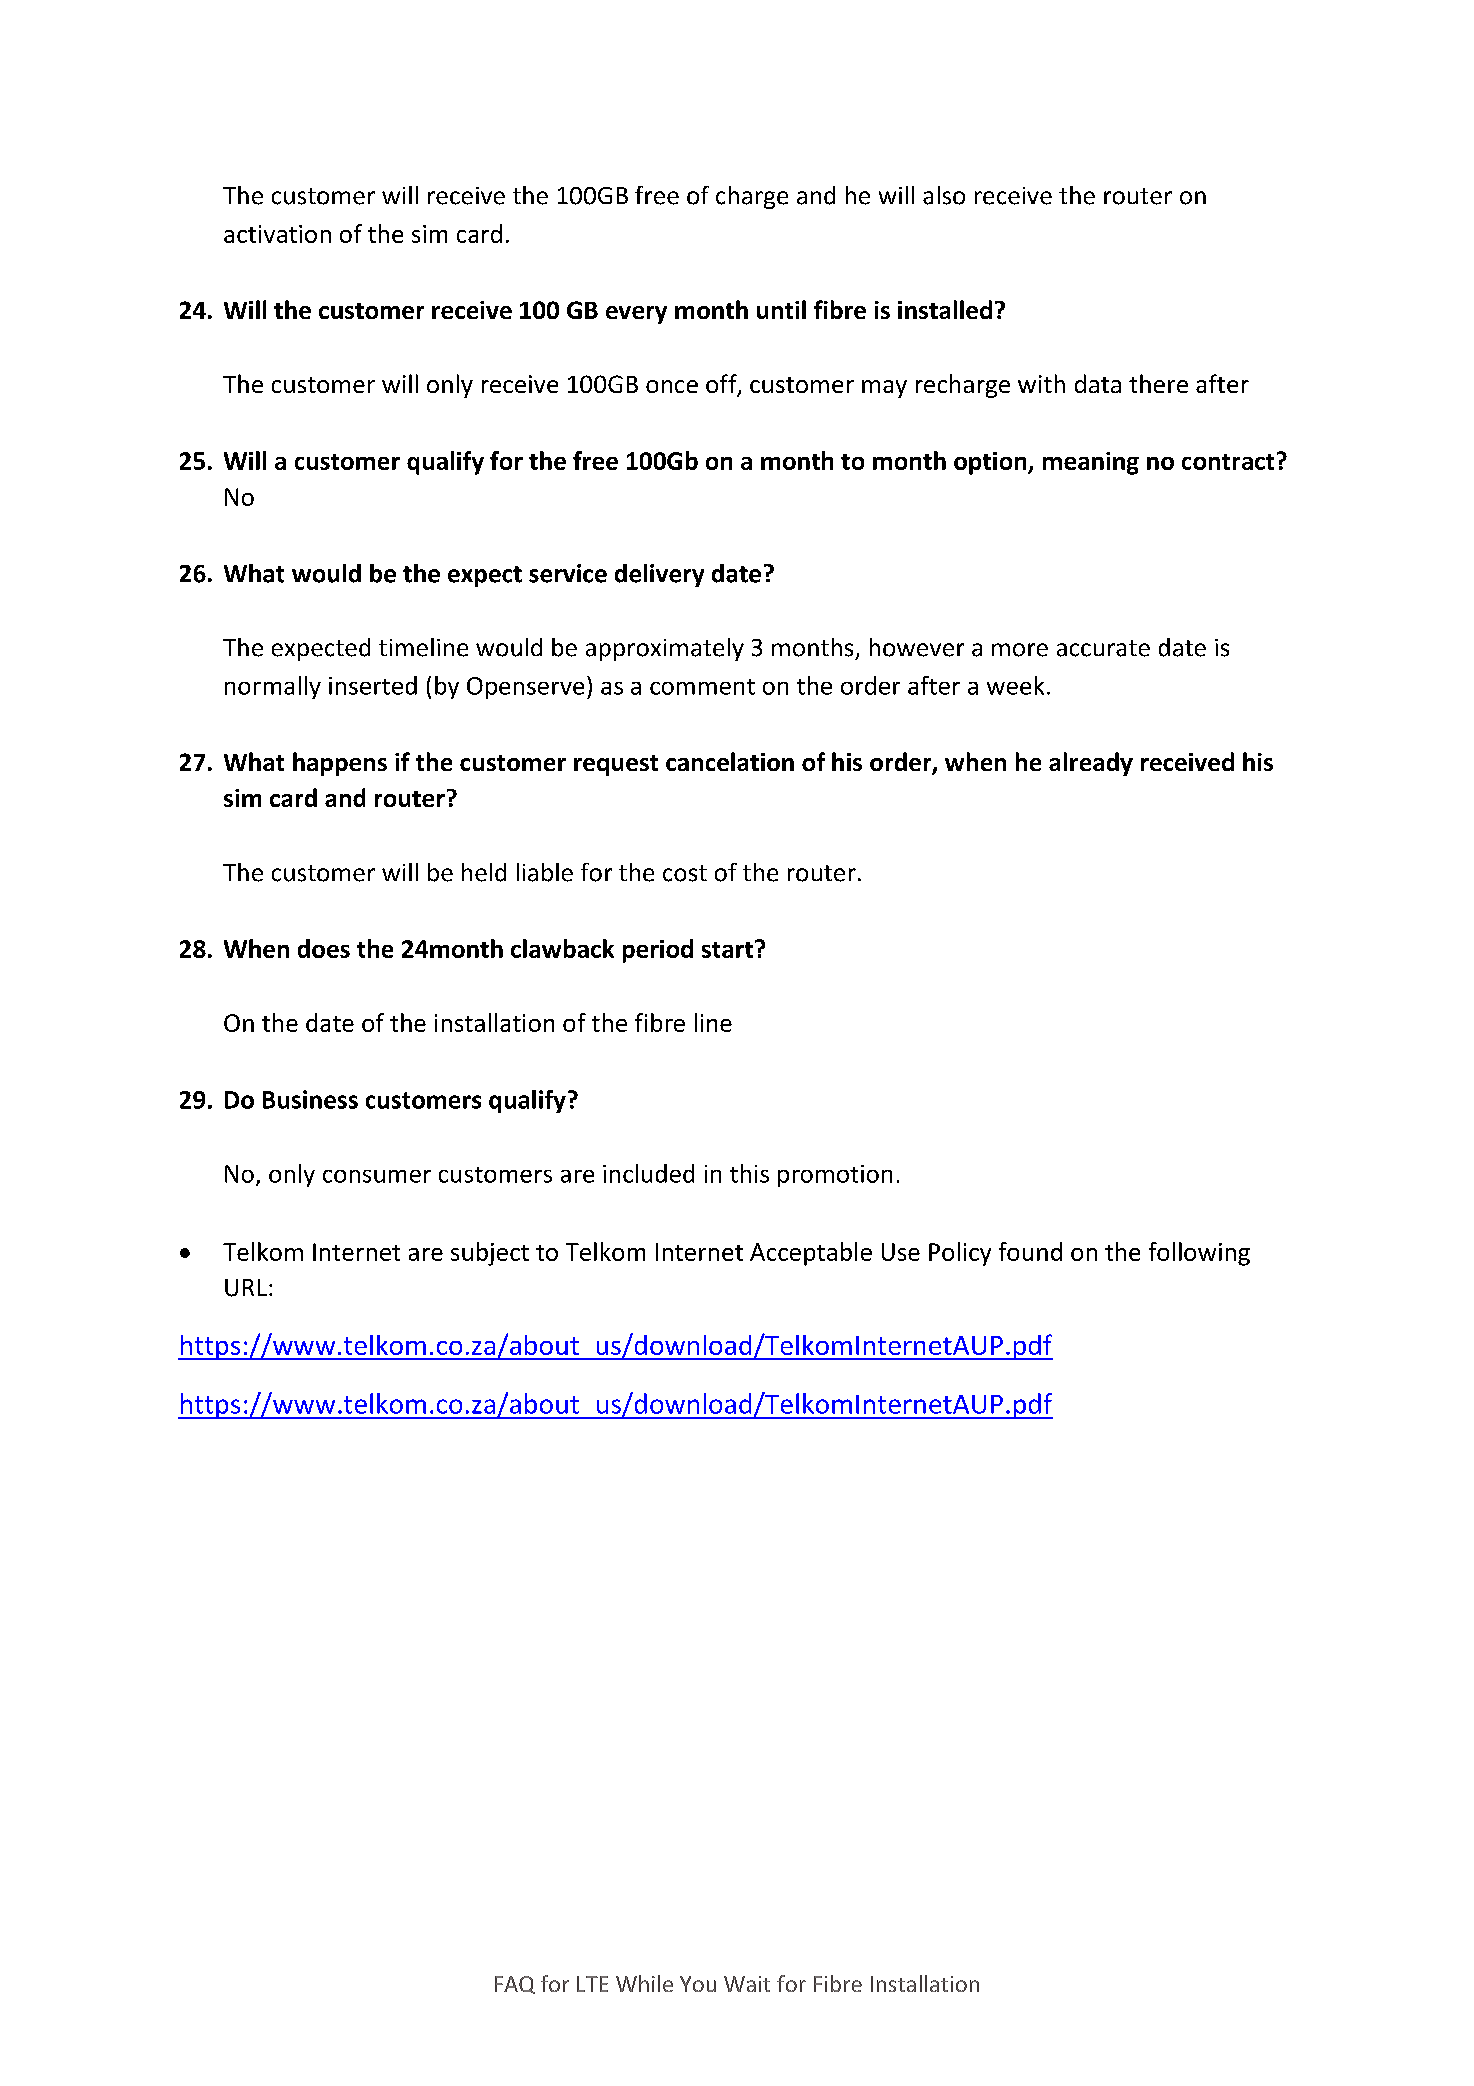 The height and width of the document is (2086, 1474). I want to click on cost, so click(685, 873).
